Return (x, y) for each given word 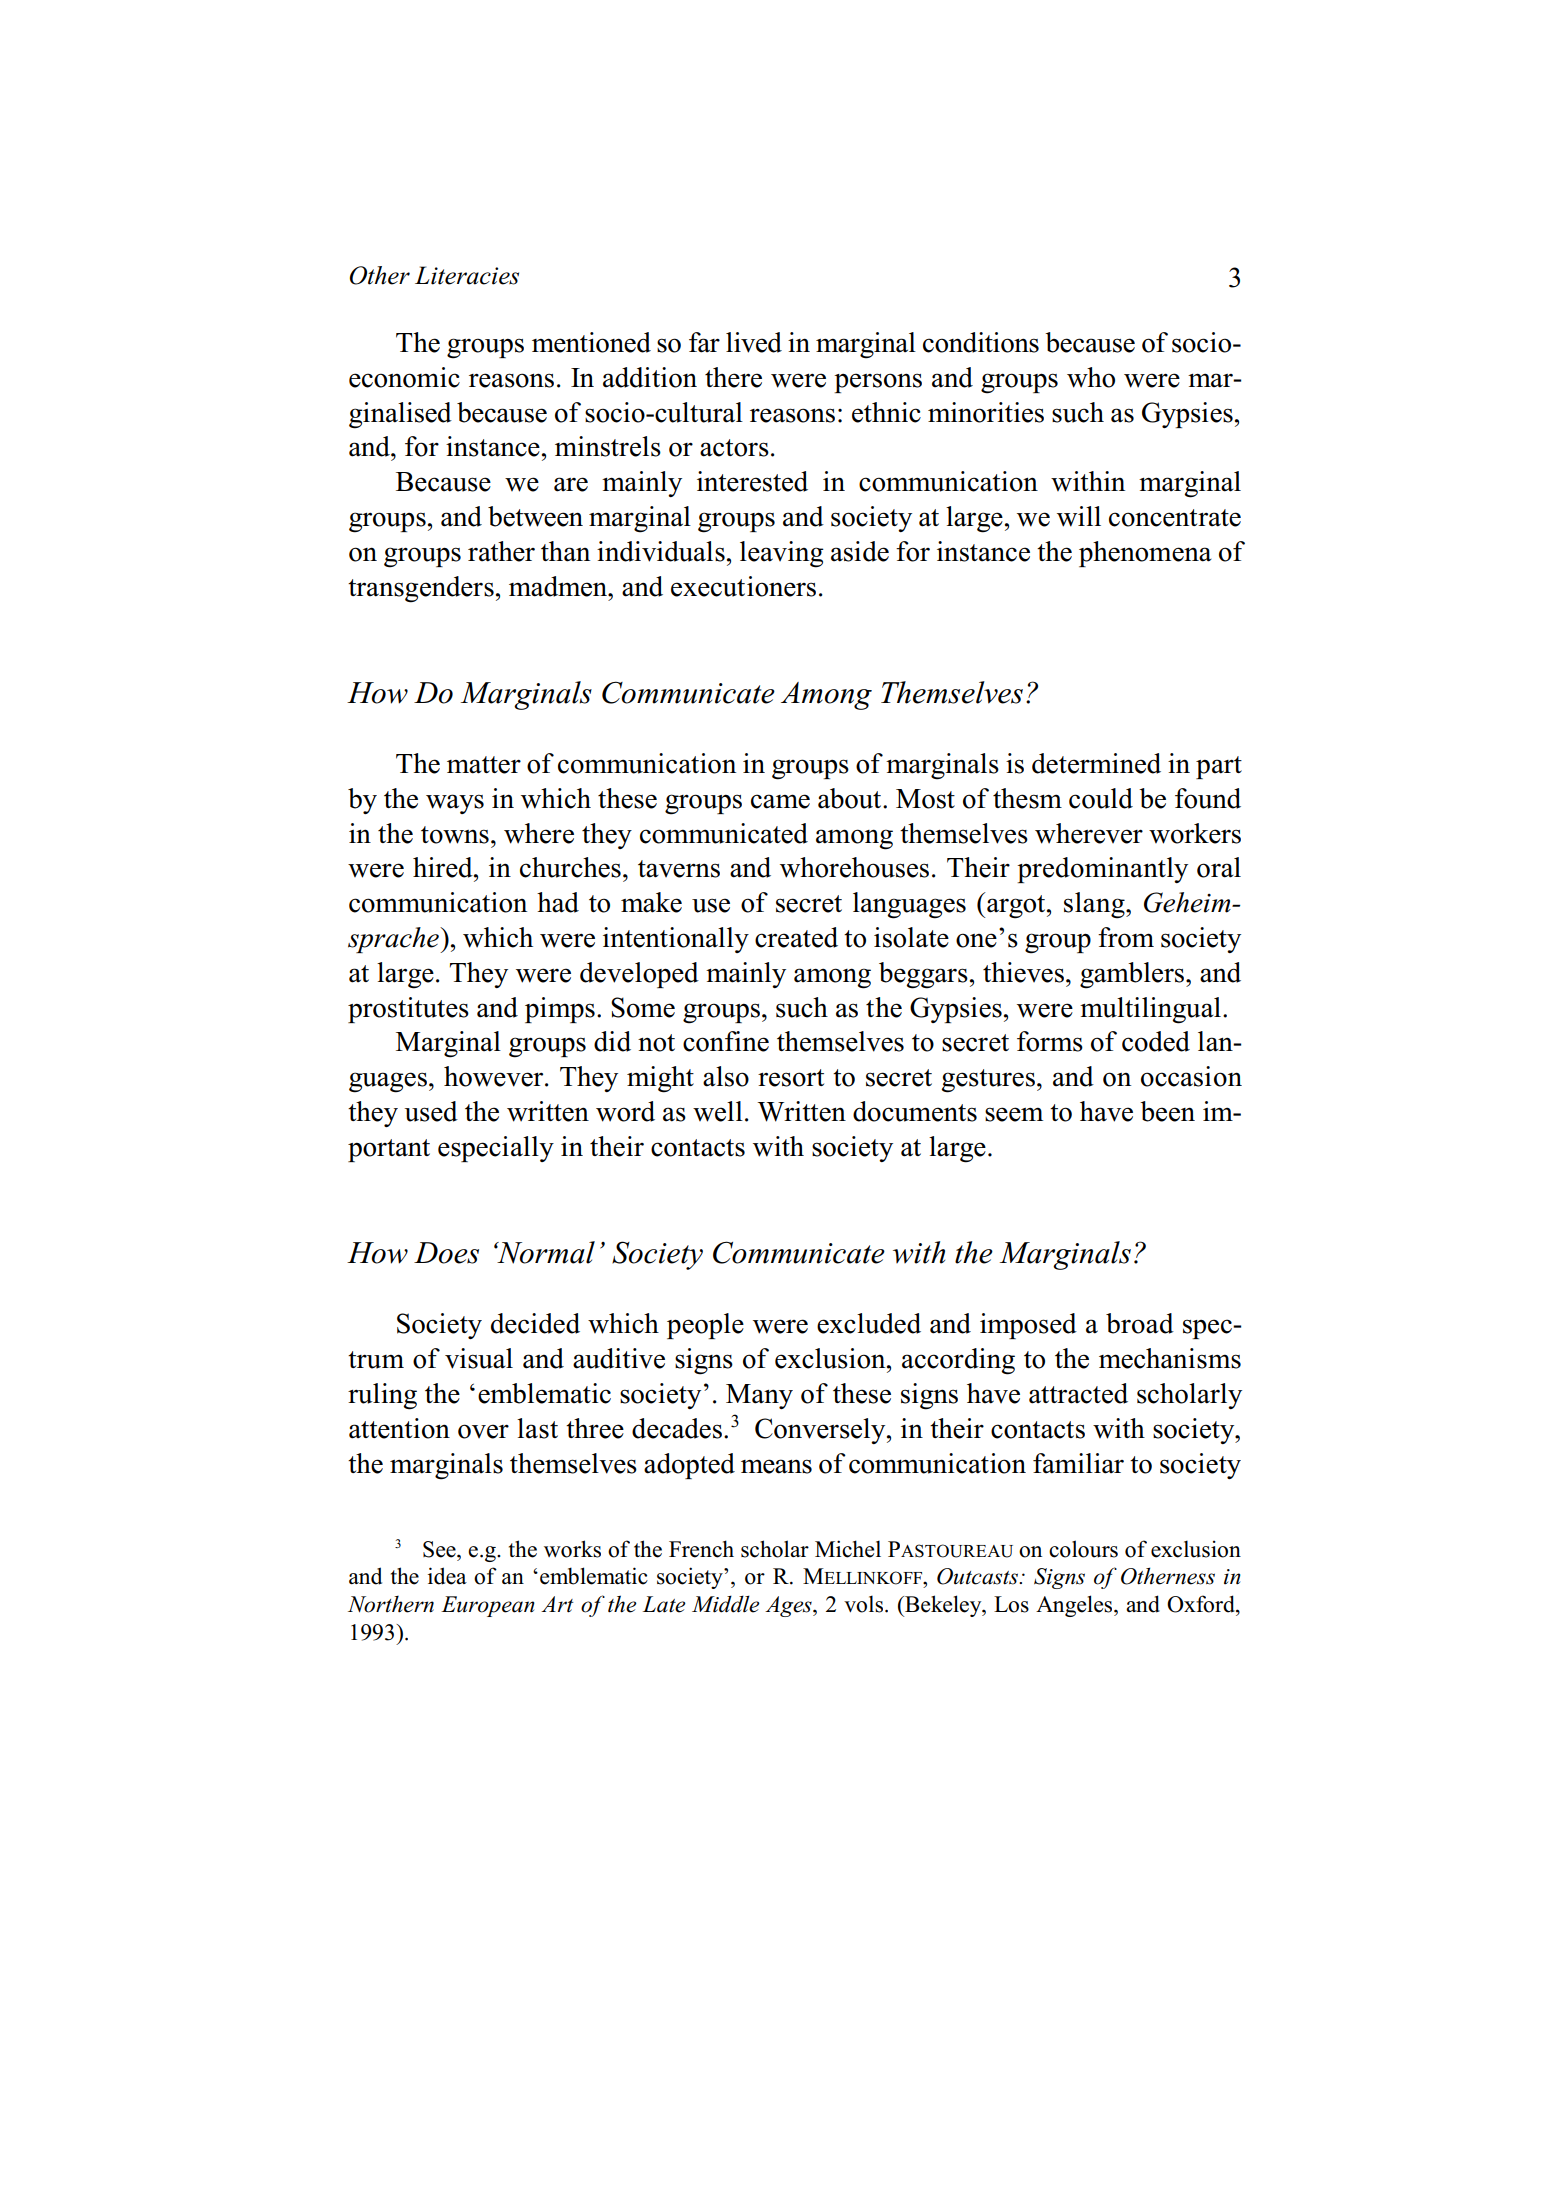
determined (1096, 763)
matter (484, 765)
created (796, 937)
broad (1140, 1323)
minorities (986, 412)
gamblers (1133, 975)
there (733, 377)
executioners (743, 586)
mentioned (591, 342)
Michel (848, 1549)
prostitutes (408, 1010)
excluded (869, 1323)
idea (447, 1576)
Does (446, 1253)
